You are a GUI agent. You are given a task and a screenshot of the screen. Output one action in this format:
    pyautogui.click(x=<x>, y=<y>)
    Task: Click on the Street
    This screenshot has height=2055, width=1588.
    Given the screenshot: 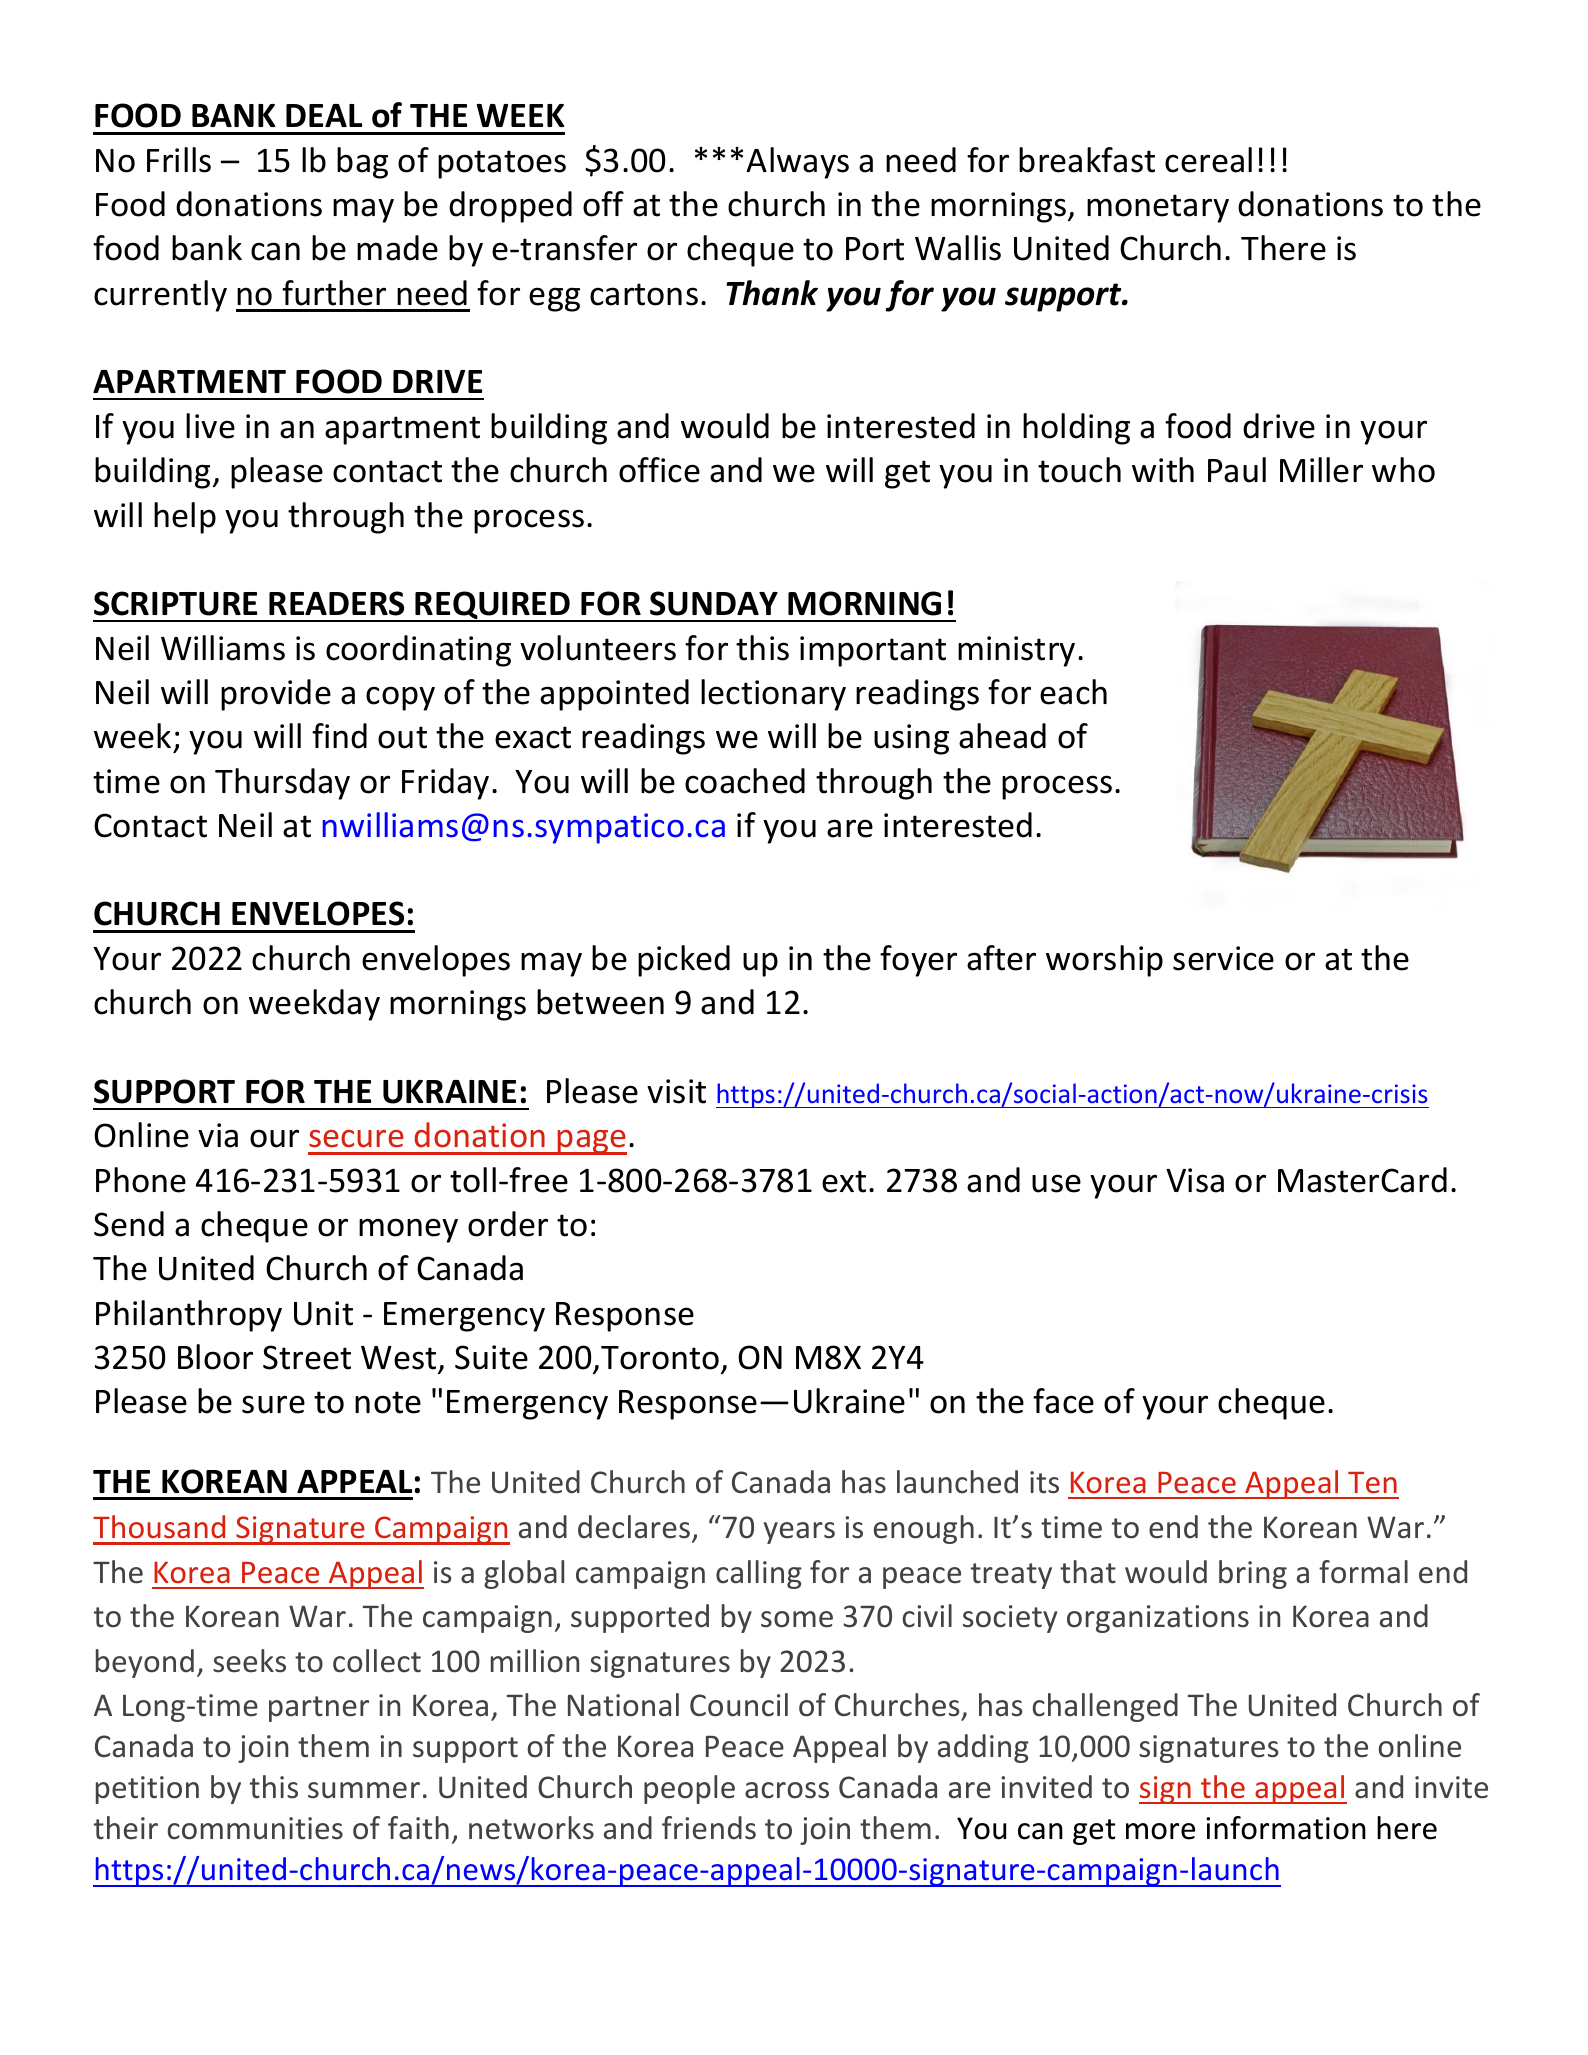 What is the action you would take?
    pyautogui.click(x=307, y=1357)
